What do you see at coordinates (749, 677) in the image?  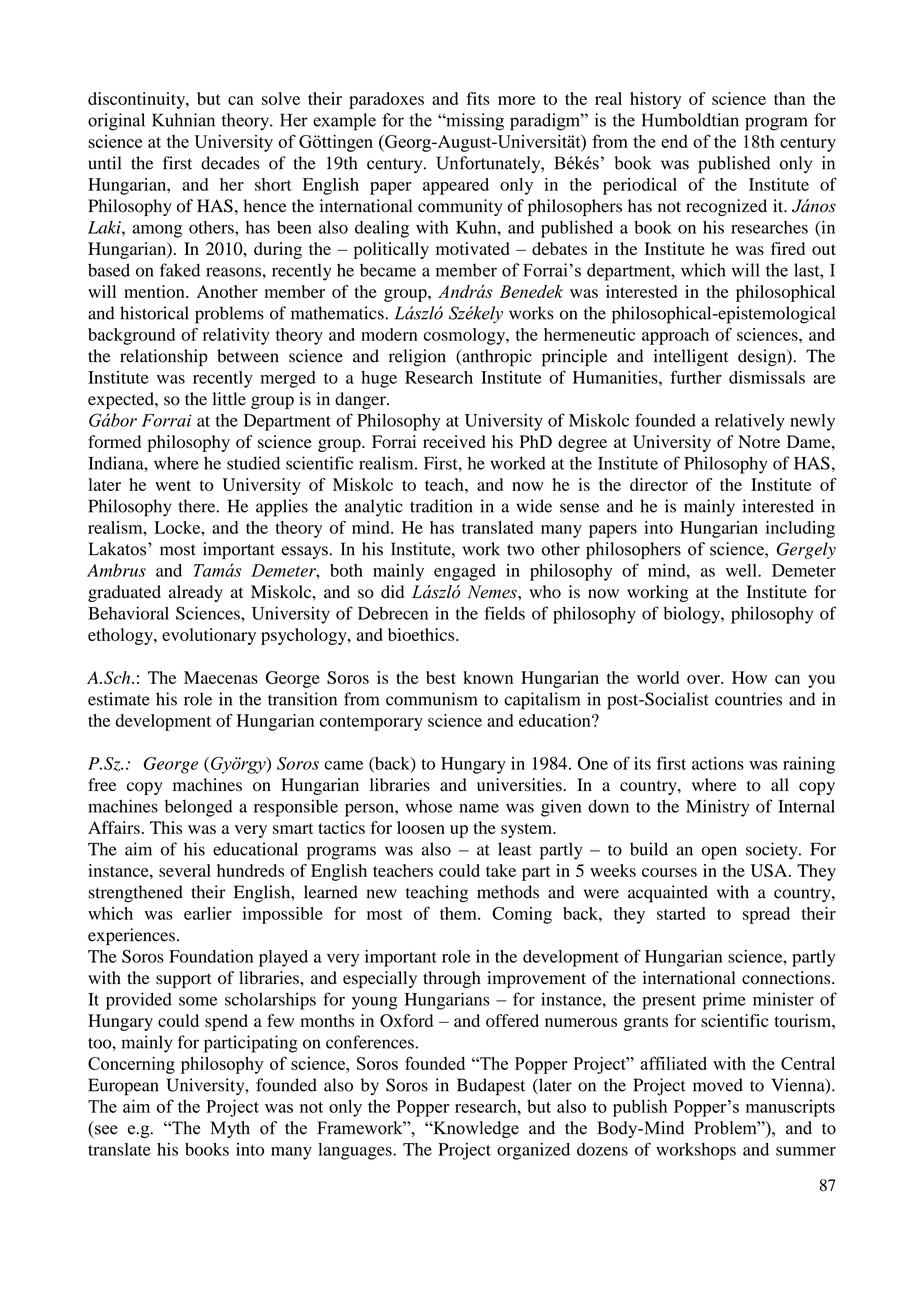 I see `How` at bounding box center [749, 677].
